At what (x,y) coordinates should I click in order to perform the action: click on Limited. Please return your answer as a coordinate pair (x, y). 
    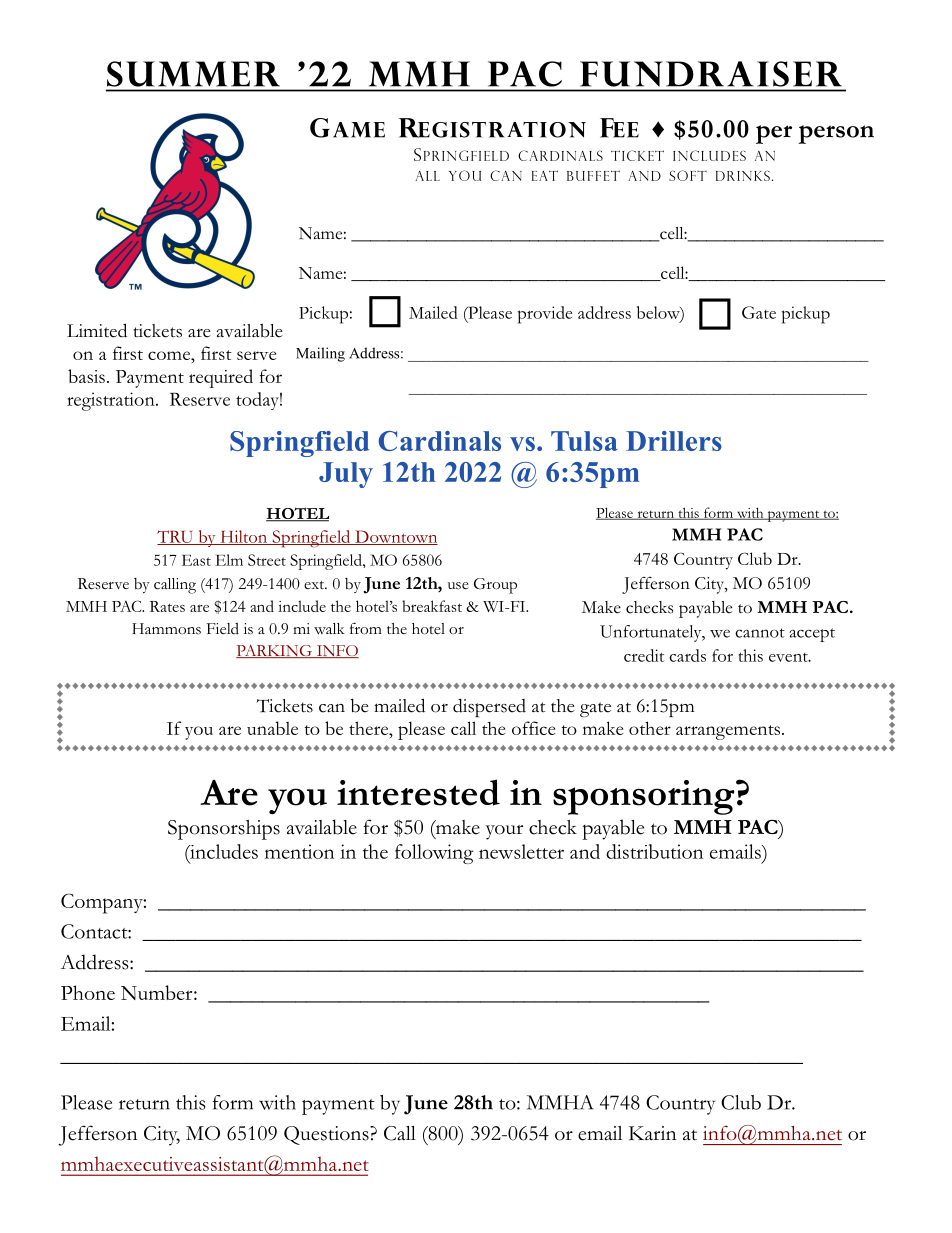
    Looking at the image, I should click on (97, 330).
